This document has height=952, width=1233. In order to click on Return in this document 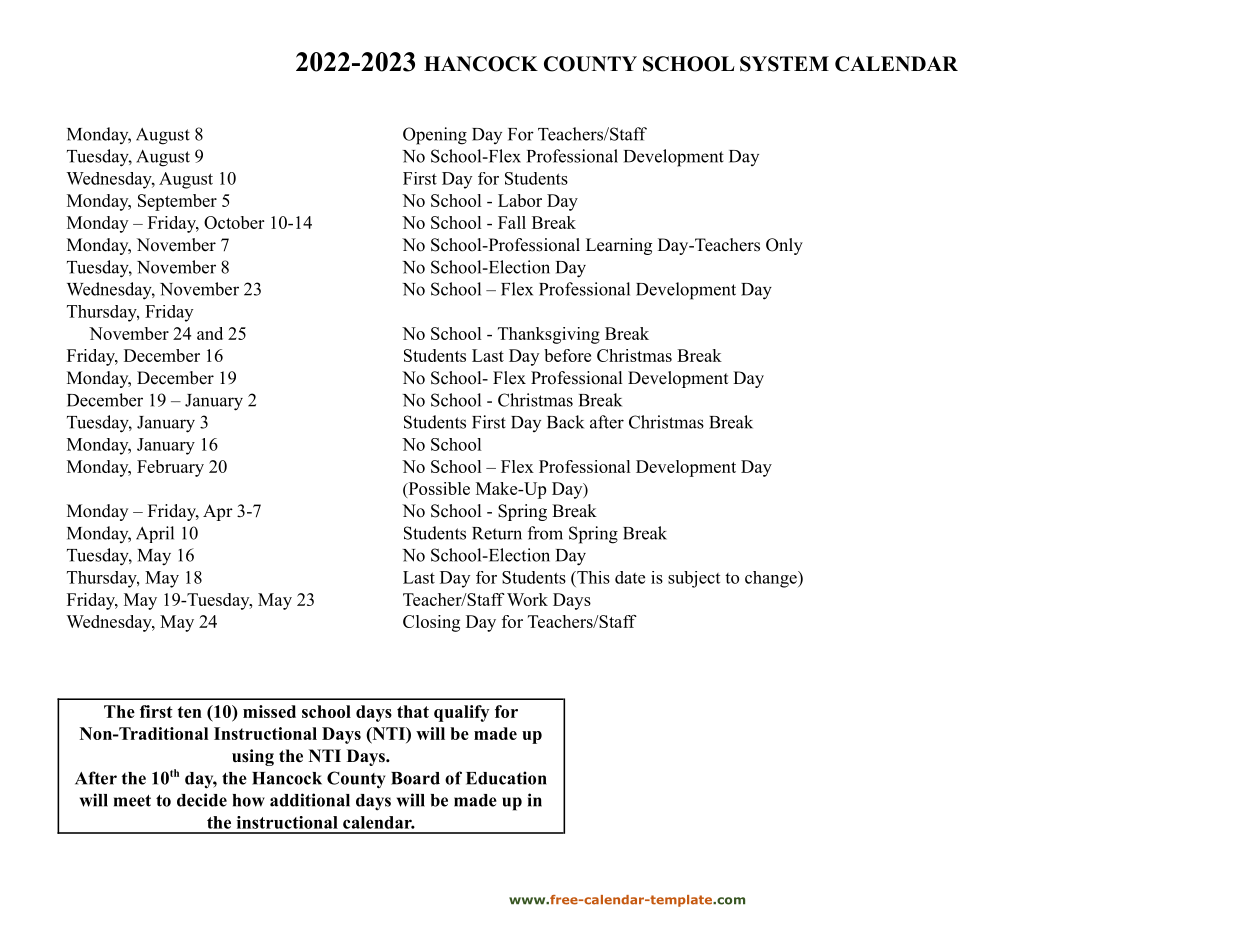, I will do `click(497, 533)`.
